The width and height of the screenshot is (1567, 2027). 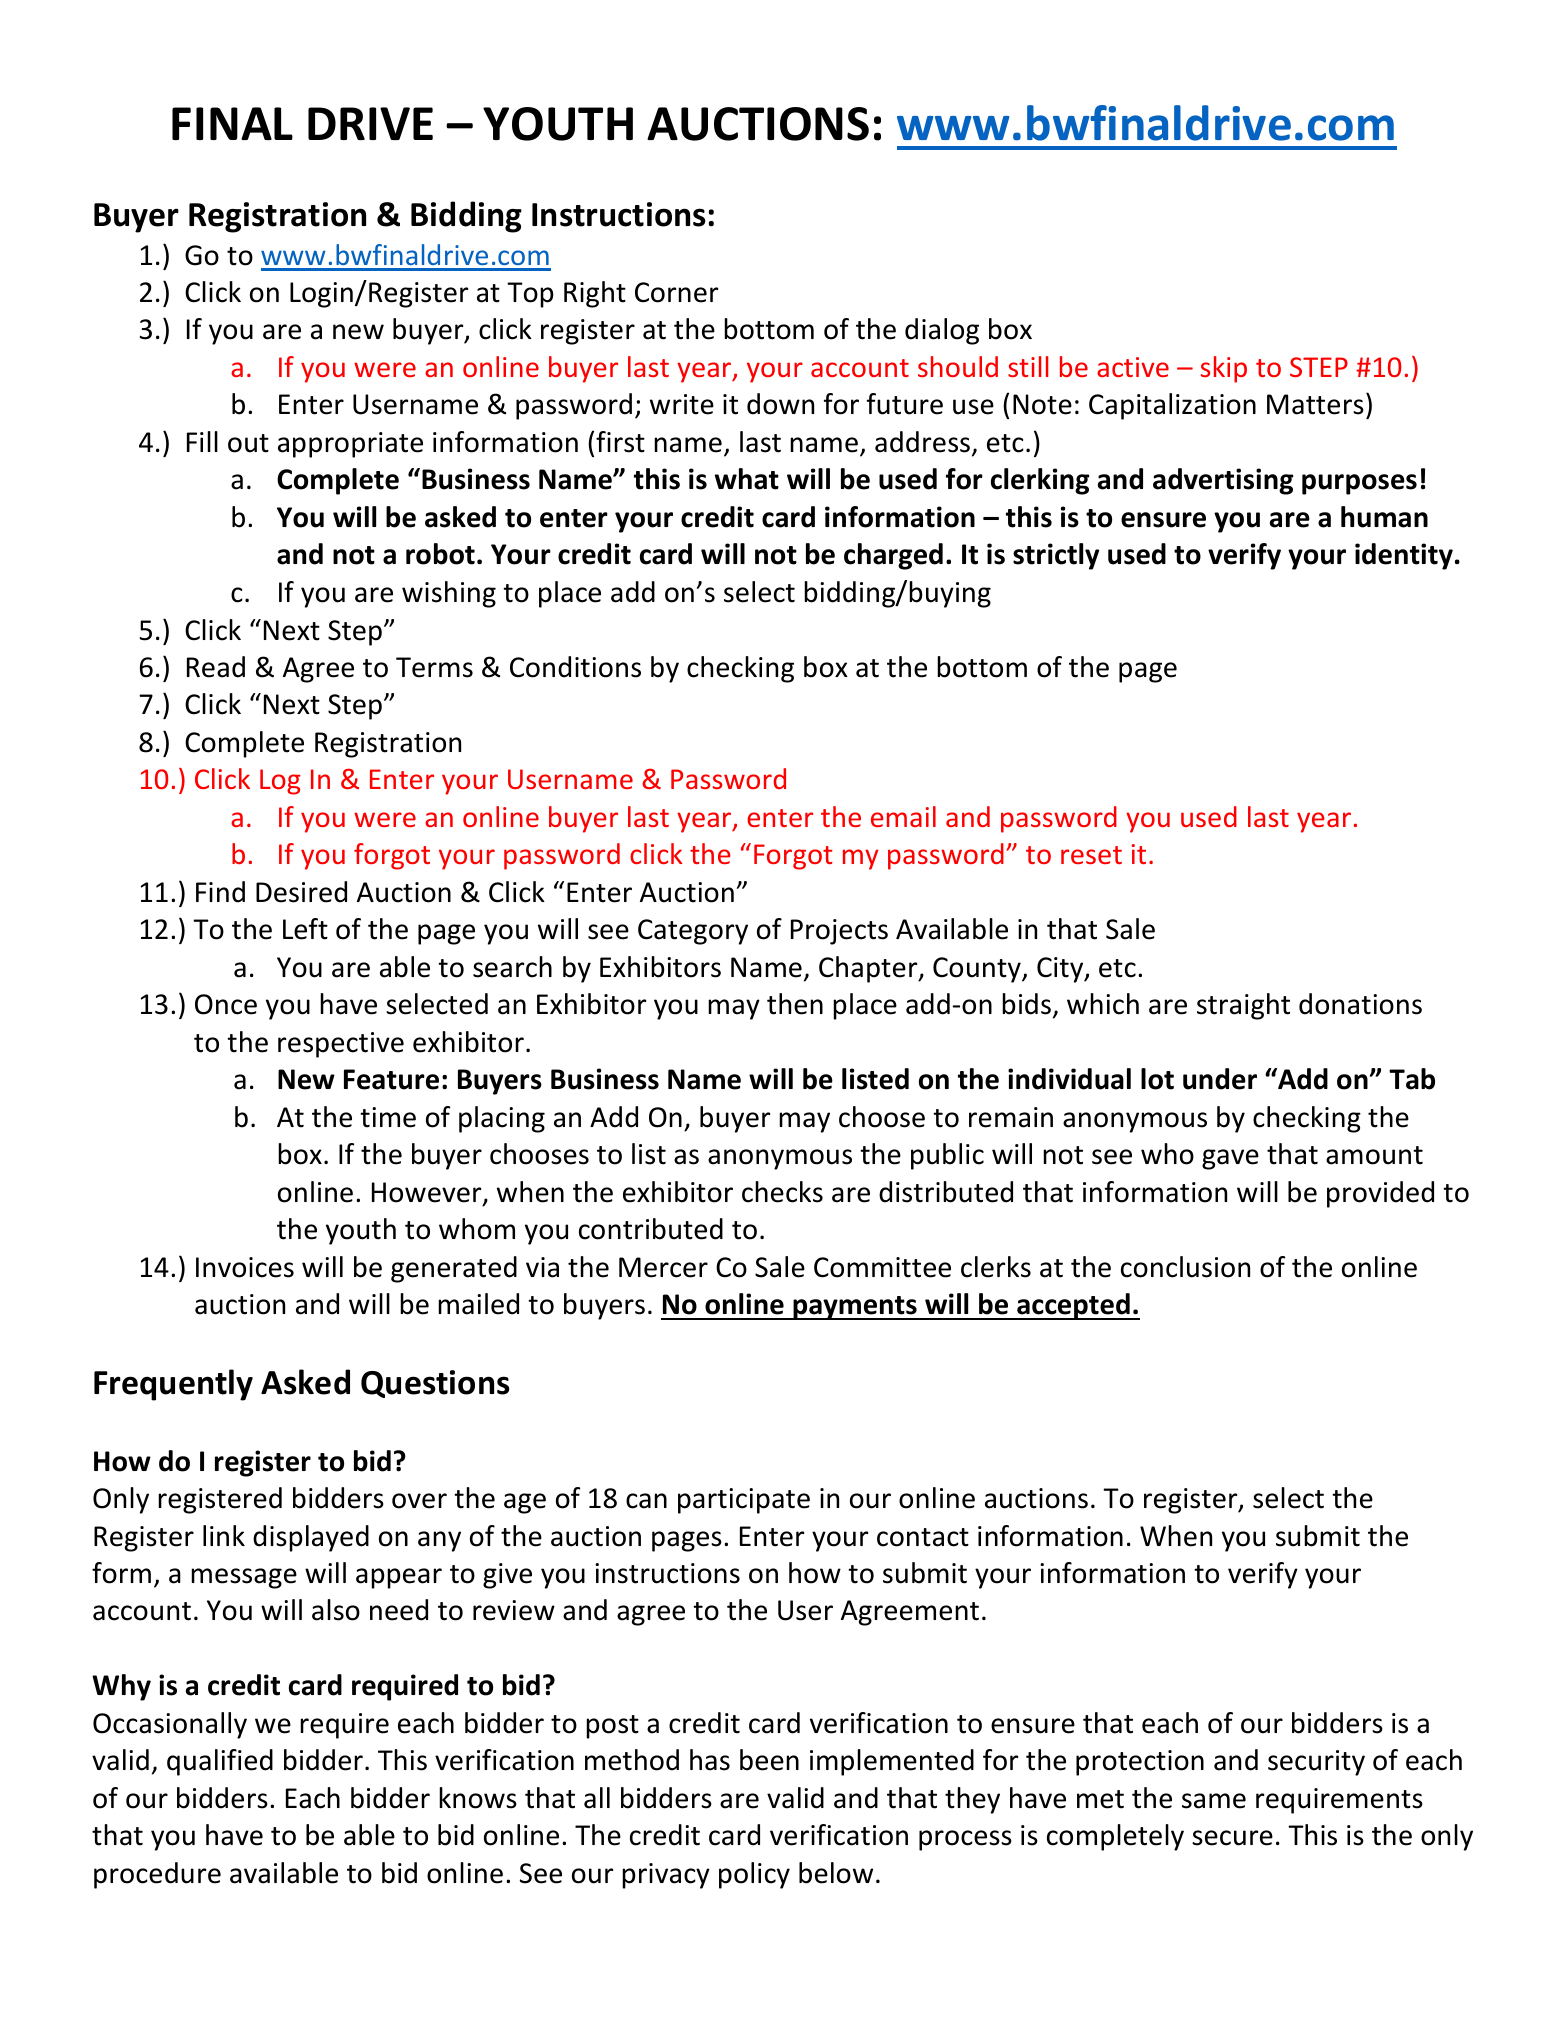 I want to click on Fill, so click(x=202, y=441).
